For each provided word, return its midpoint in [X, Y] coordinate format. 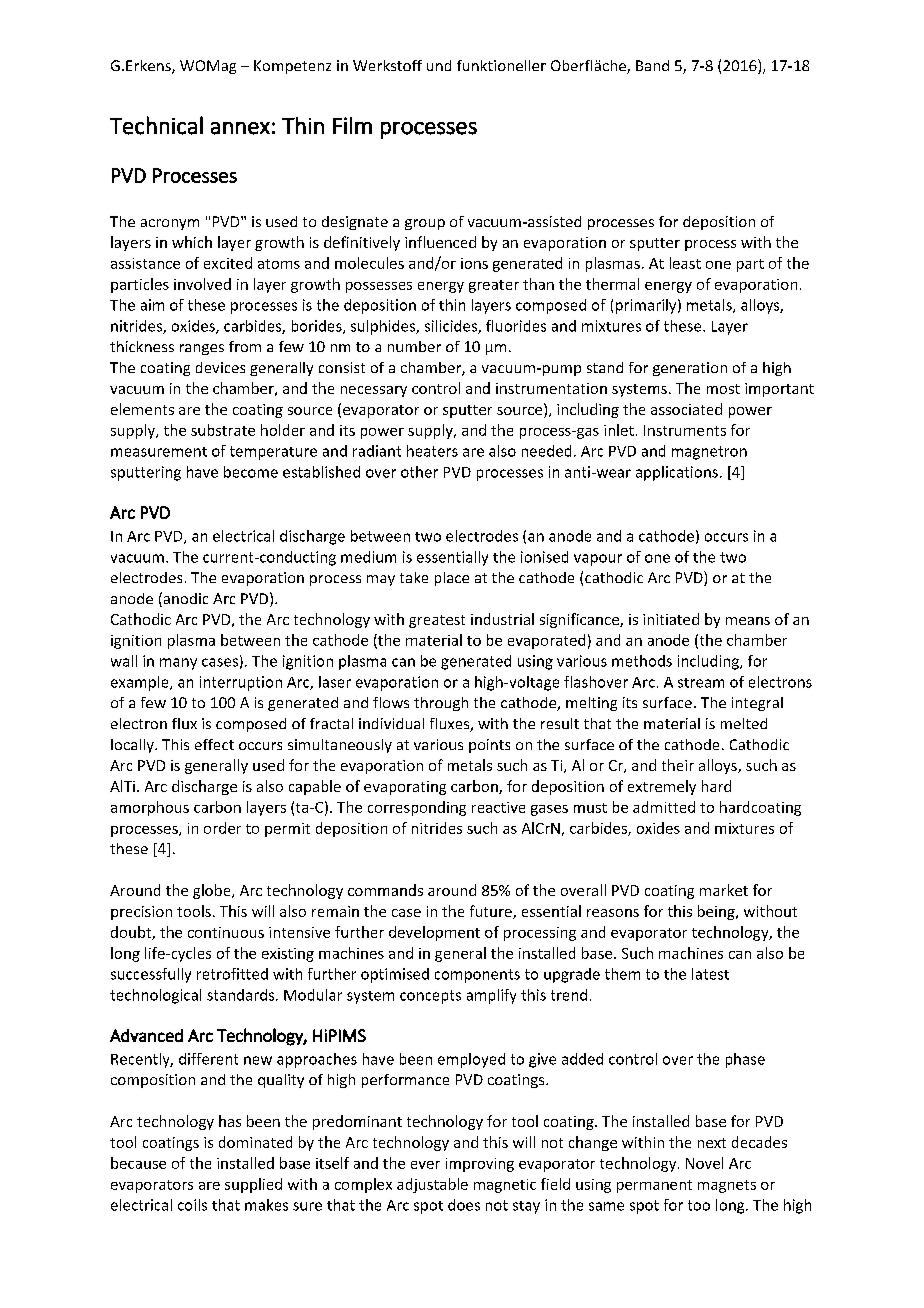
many [178, 664]
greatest [437, 621]
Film [352, 125]
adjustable [432, 1185]
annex [240, 128]
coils [192, 1205]
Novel [704, 1163]
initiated [671, 619]
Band [652, 65]
